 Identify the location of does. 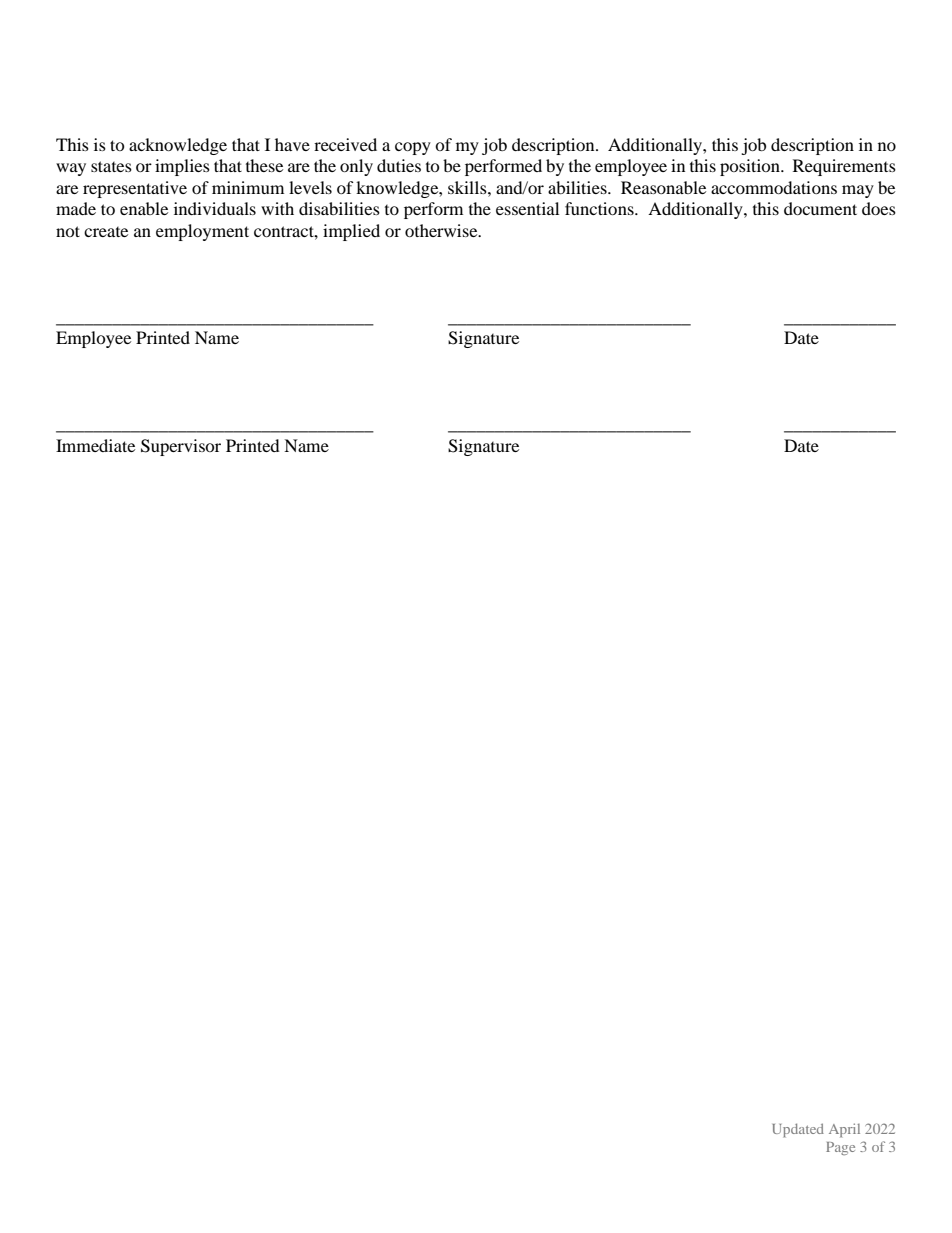
(879, 208).
